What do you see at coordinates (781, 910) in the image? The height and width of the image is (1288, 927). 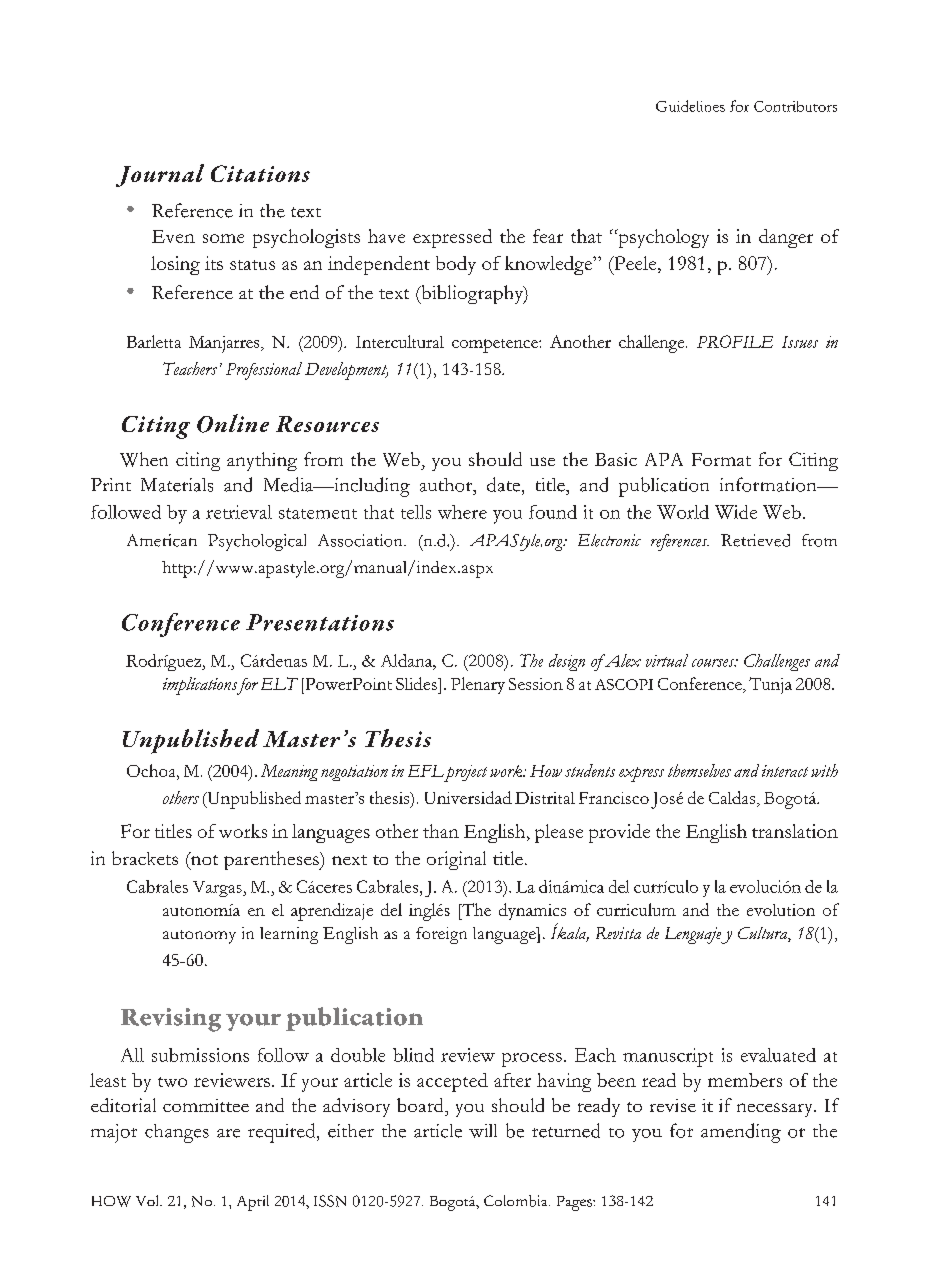 I see `evolution` at bounding box center [781, 910].
